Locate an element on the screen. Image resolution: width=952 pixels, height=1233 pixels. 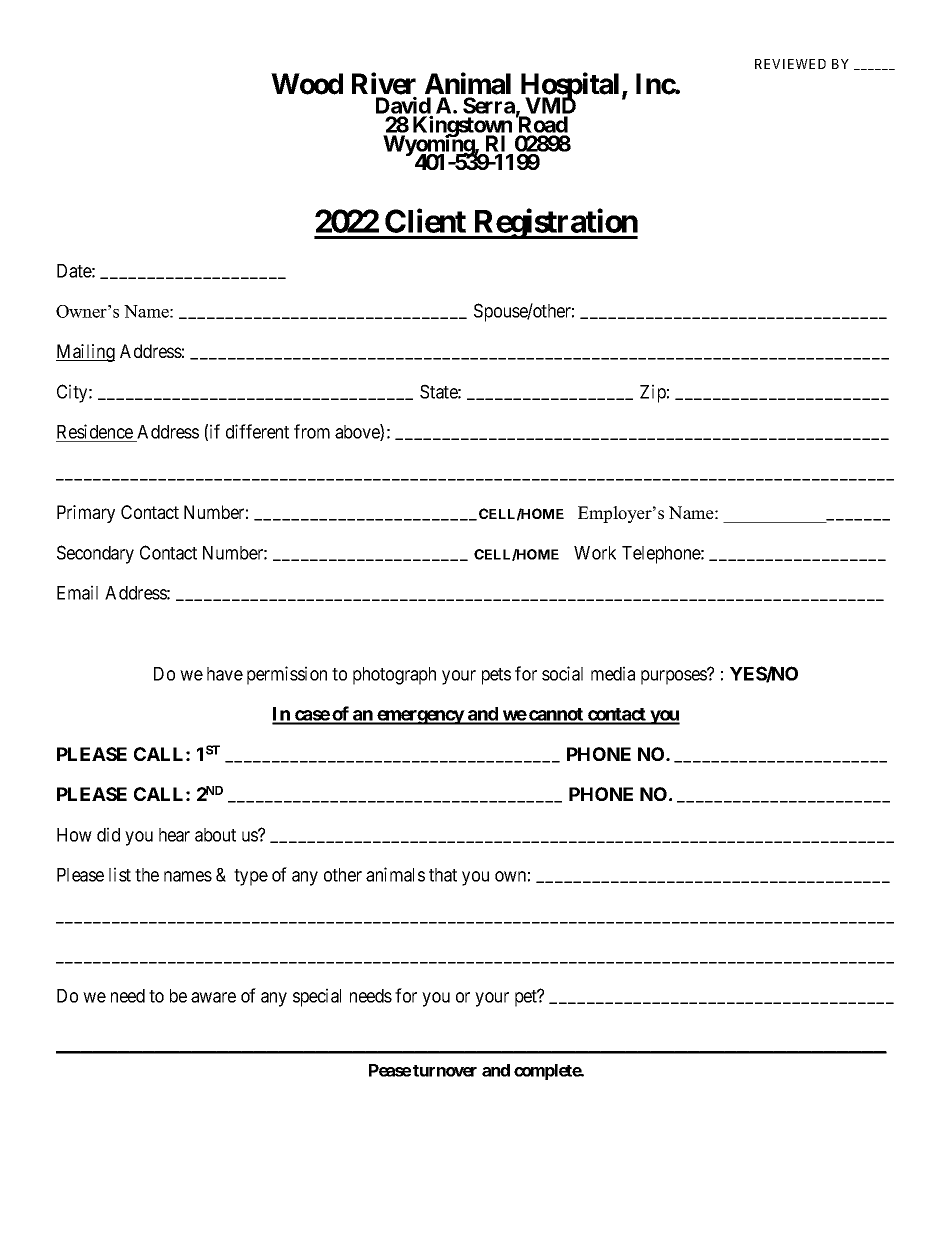
Mailing is located at coordinates (85, 353).
